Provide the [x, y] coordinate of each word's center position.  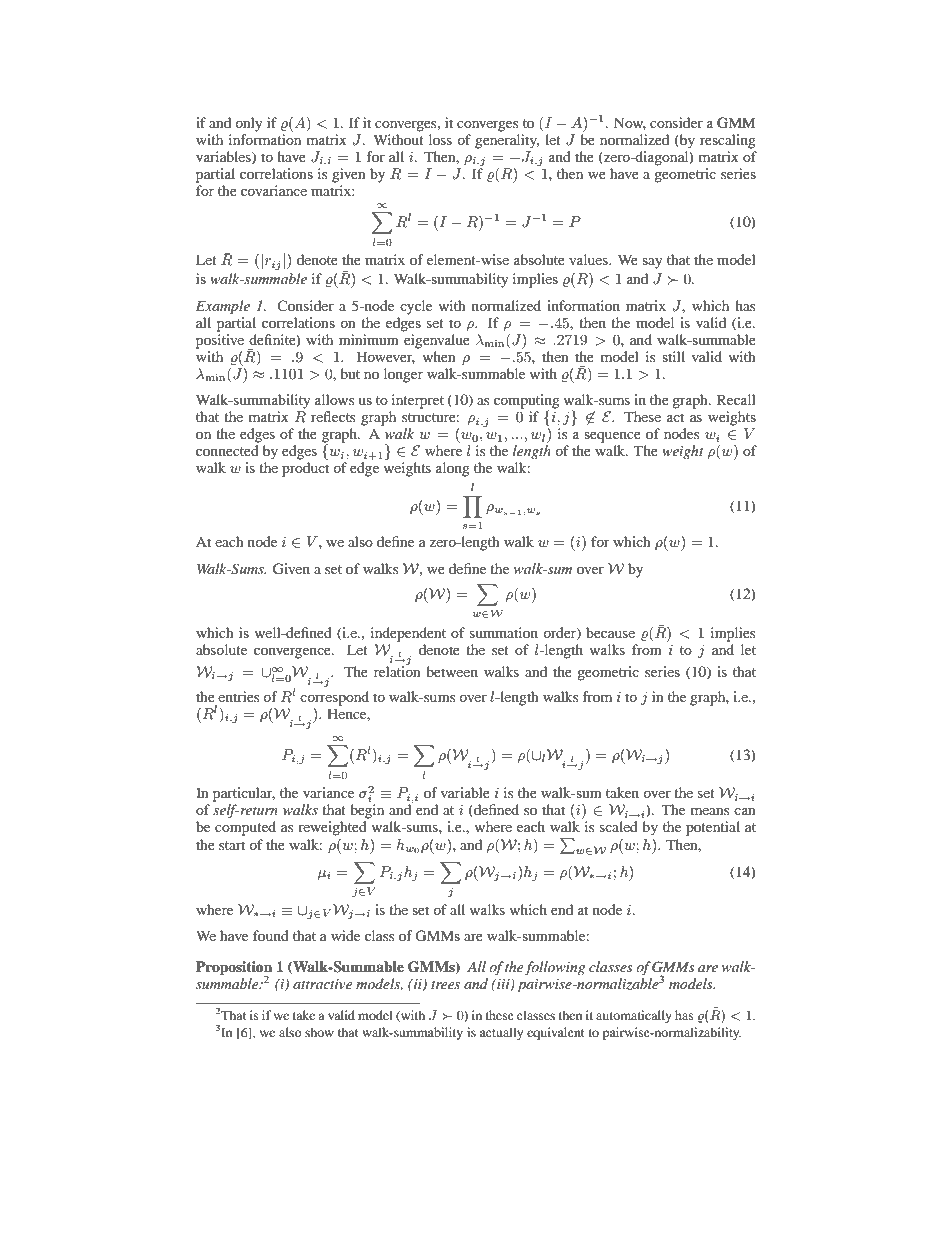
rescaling [728, 141]
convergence [293, 653]
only [249, 124]
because [610, 632]
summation [504, 632]
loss [440, 139]
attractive [322, 984]
